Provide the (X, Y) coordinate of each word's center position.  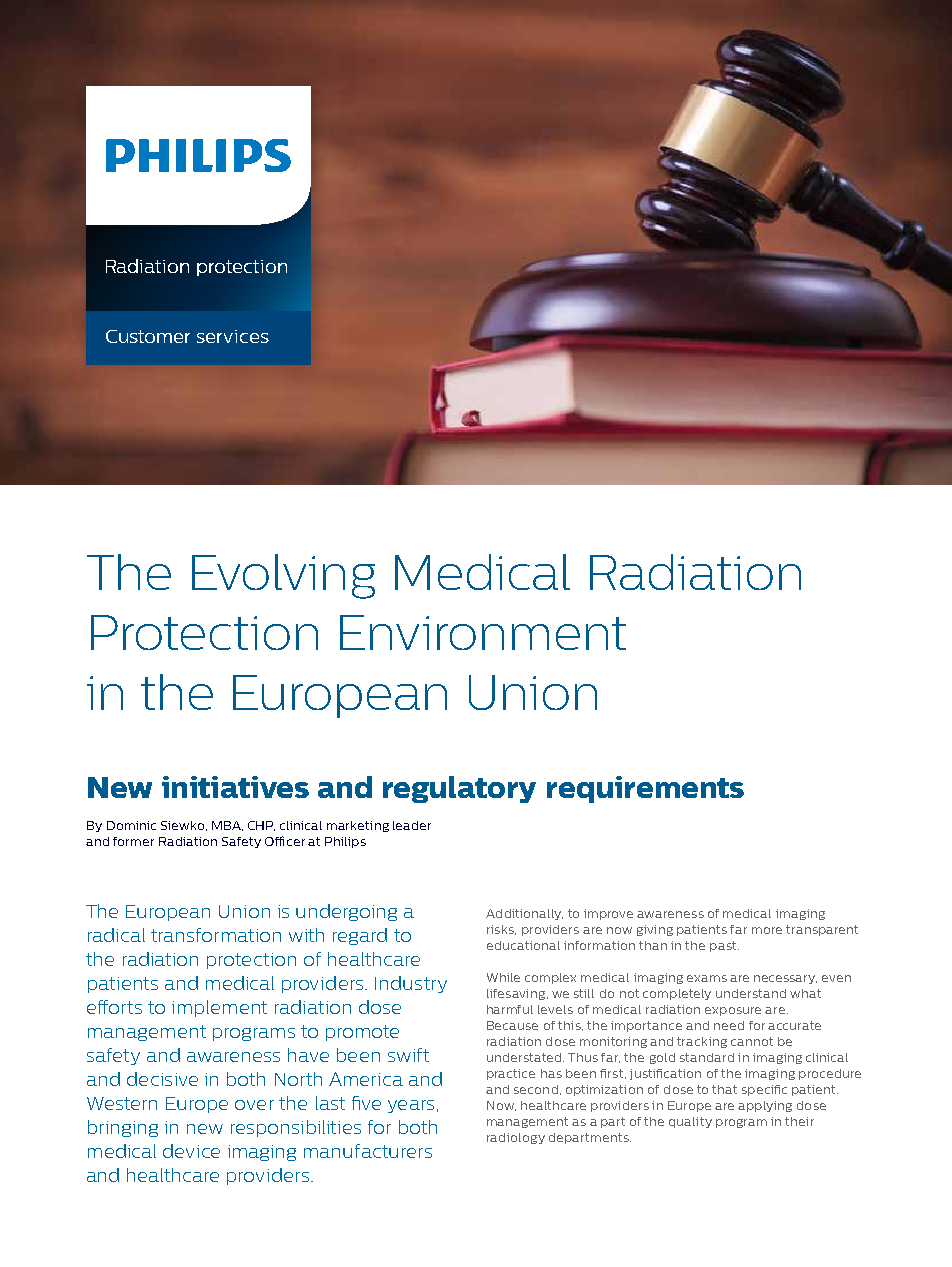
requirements (645, 789)
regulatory (459, 789)
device (191, 1151)
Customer (148, 336)
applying (765, 1106)
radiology (516, 1138)
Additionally (524, 914)
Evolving (283, 576)
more (767, 930)
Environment (483, 632)
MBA (227, 826)
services (233, 336)
